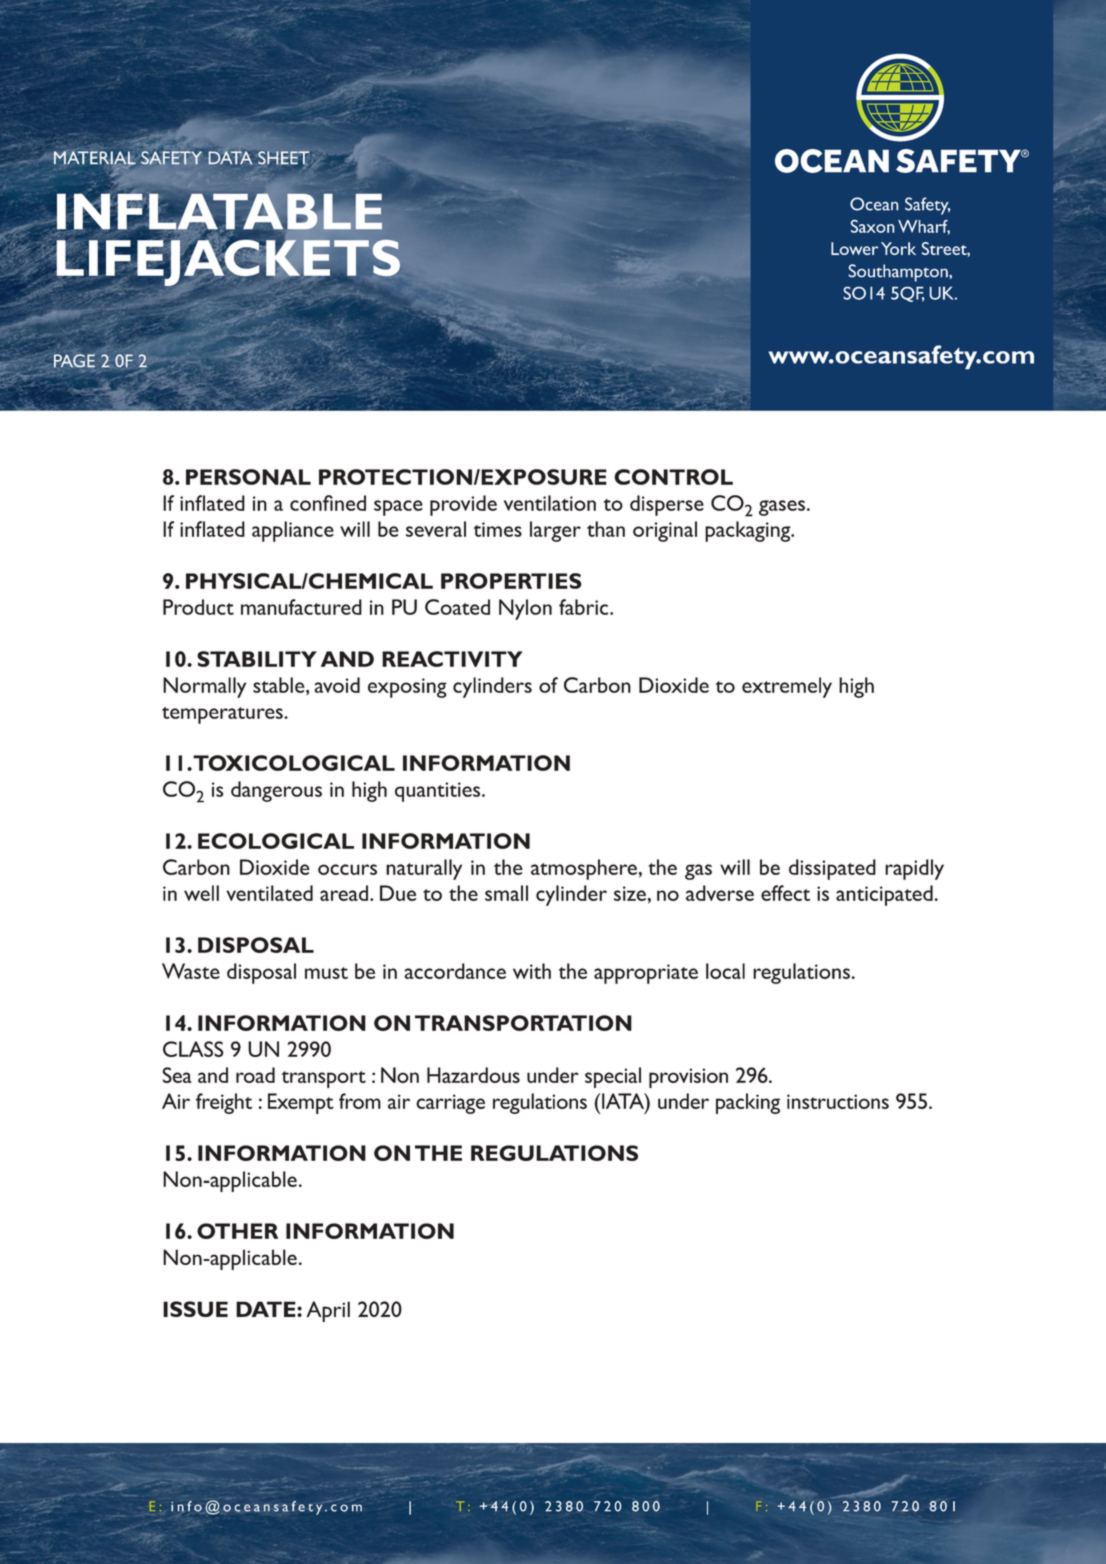  Describe the element at coordinates (873, 226) in the screenshot. I see `Saxon` at that location.
